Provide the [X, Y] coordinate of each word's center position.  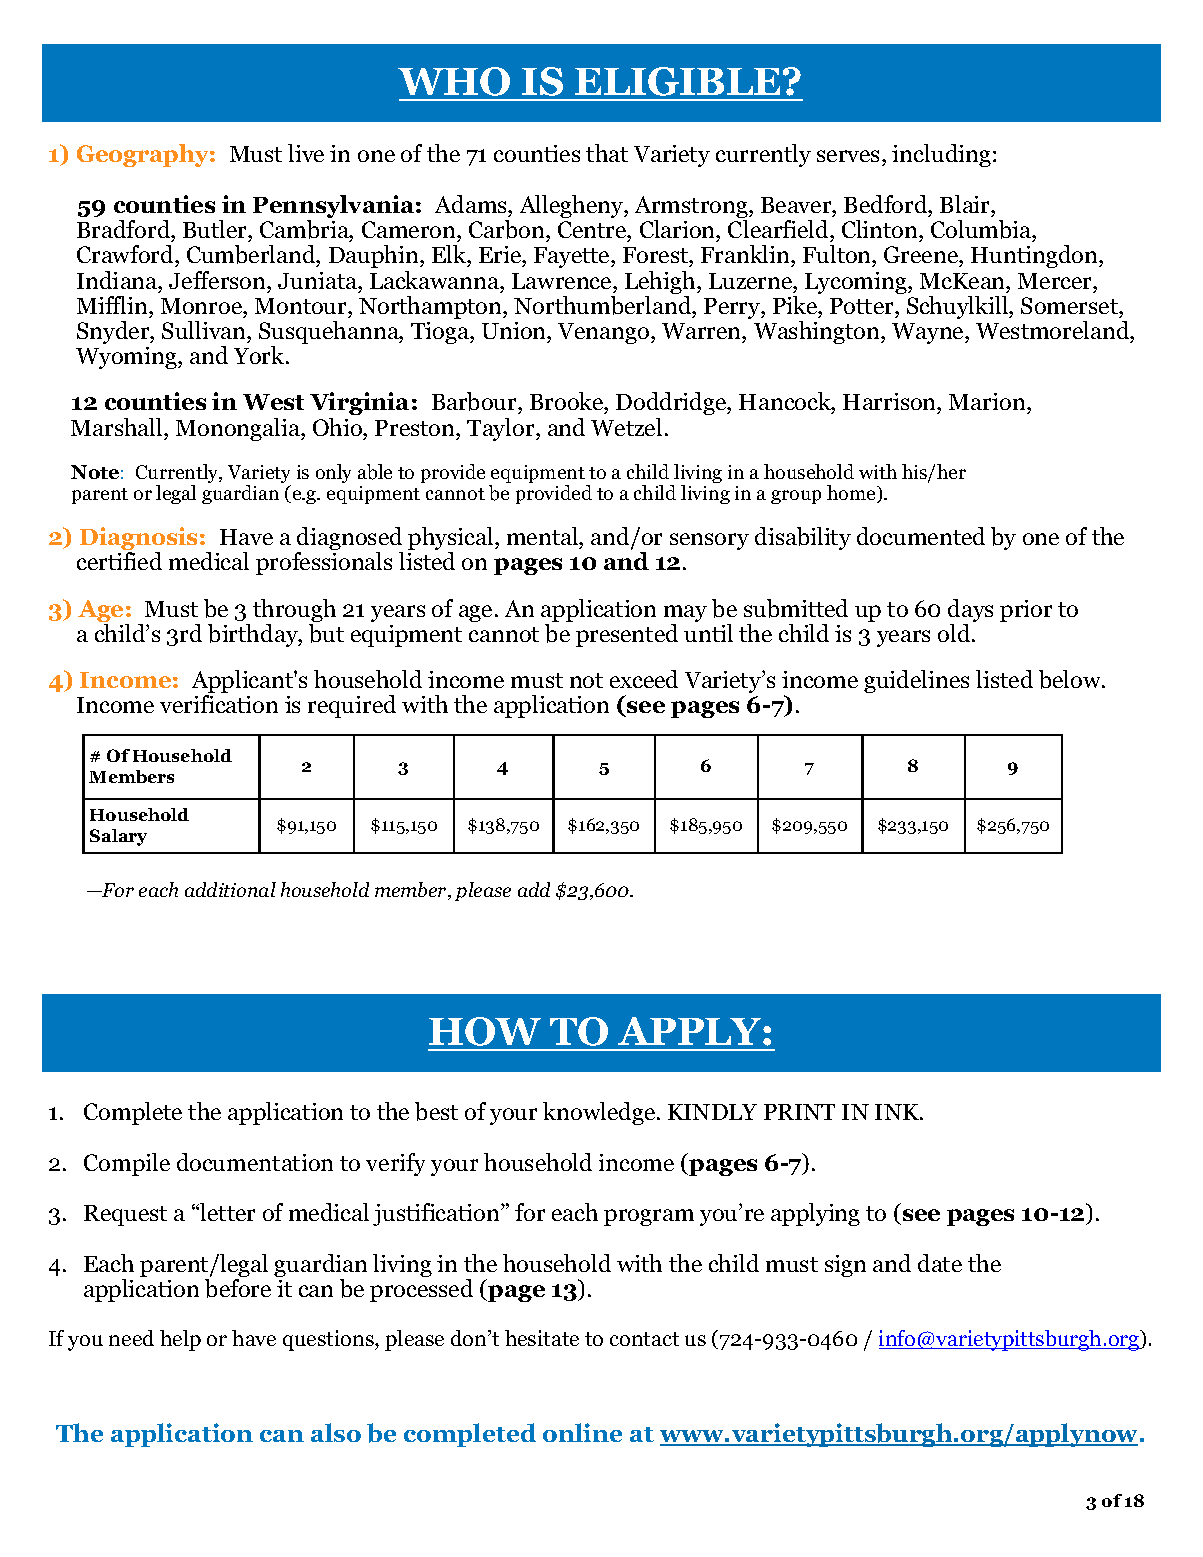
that [607, 153]
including [941, 155]
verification [219, 704]
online [582, 1432]
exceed [644, 679]
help [180, 1340]
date [940, 1263]
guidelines [916, 681]
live [306, 153]
